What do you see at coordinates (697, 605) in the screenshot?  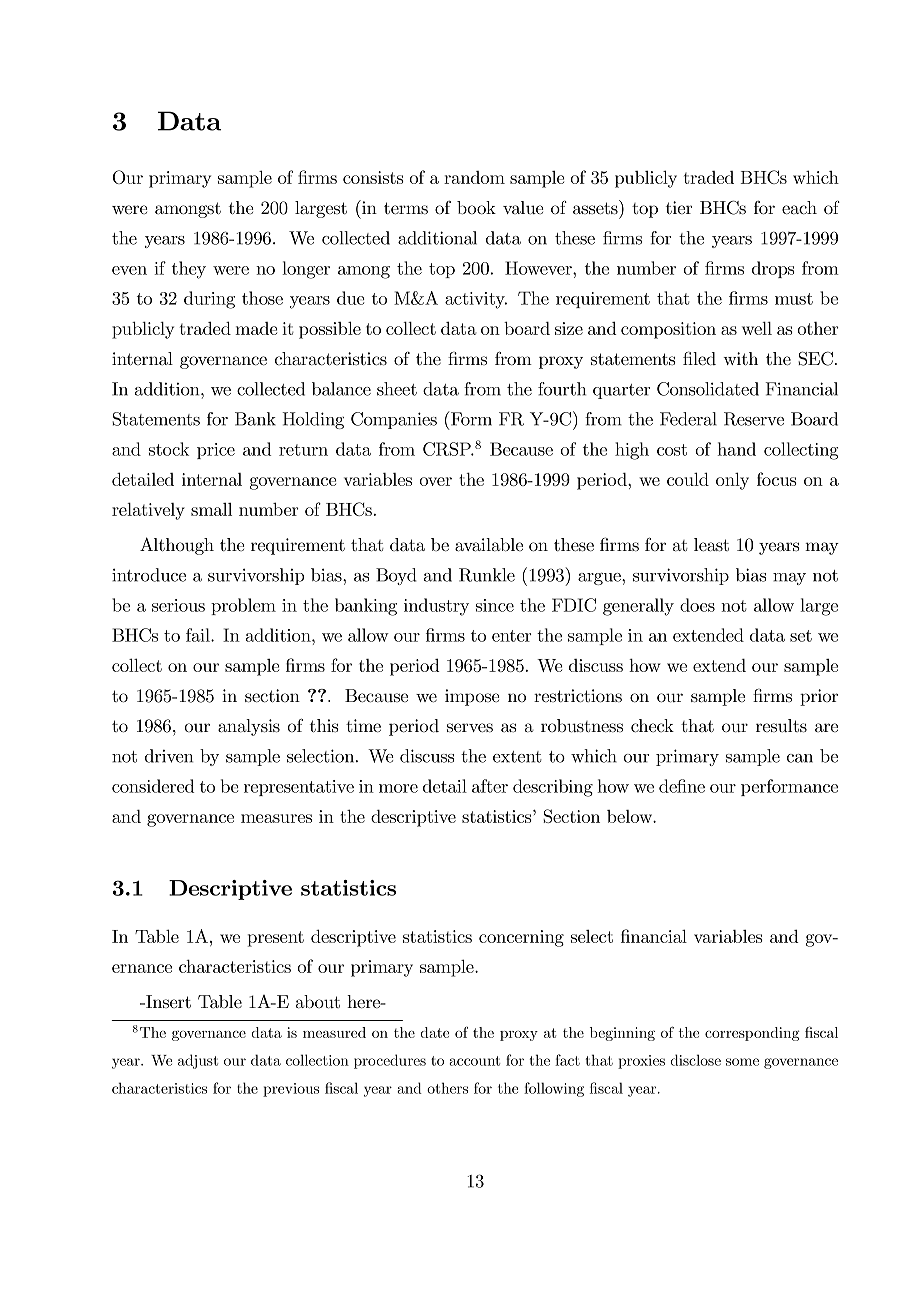 I see `does` at bounding box center [697, 605].
